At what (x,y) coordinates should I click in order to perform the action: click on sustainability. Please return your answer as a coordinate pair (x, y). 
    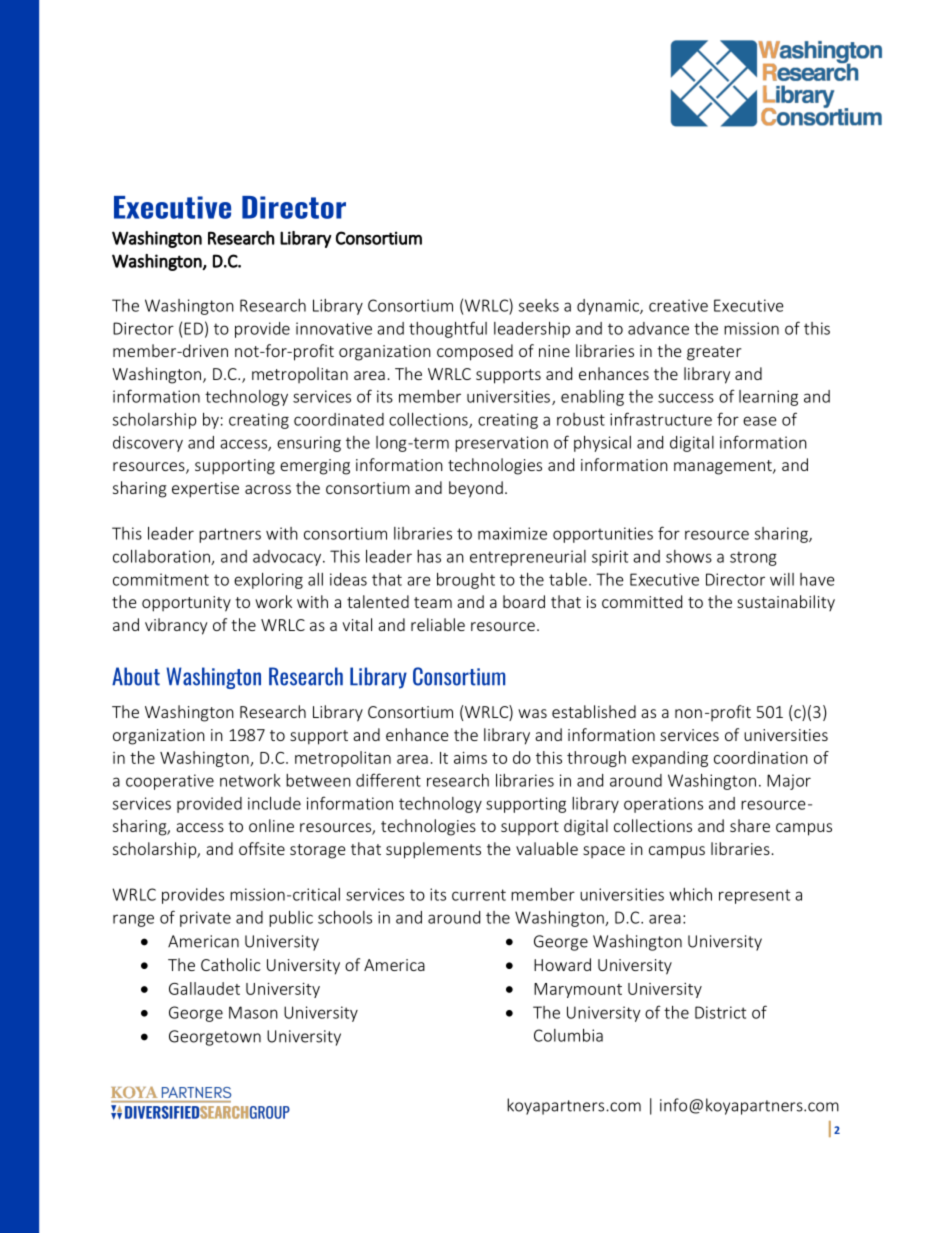
    Looking at the image, I should click on (786, 603).
